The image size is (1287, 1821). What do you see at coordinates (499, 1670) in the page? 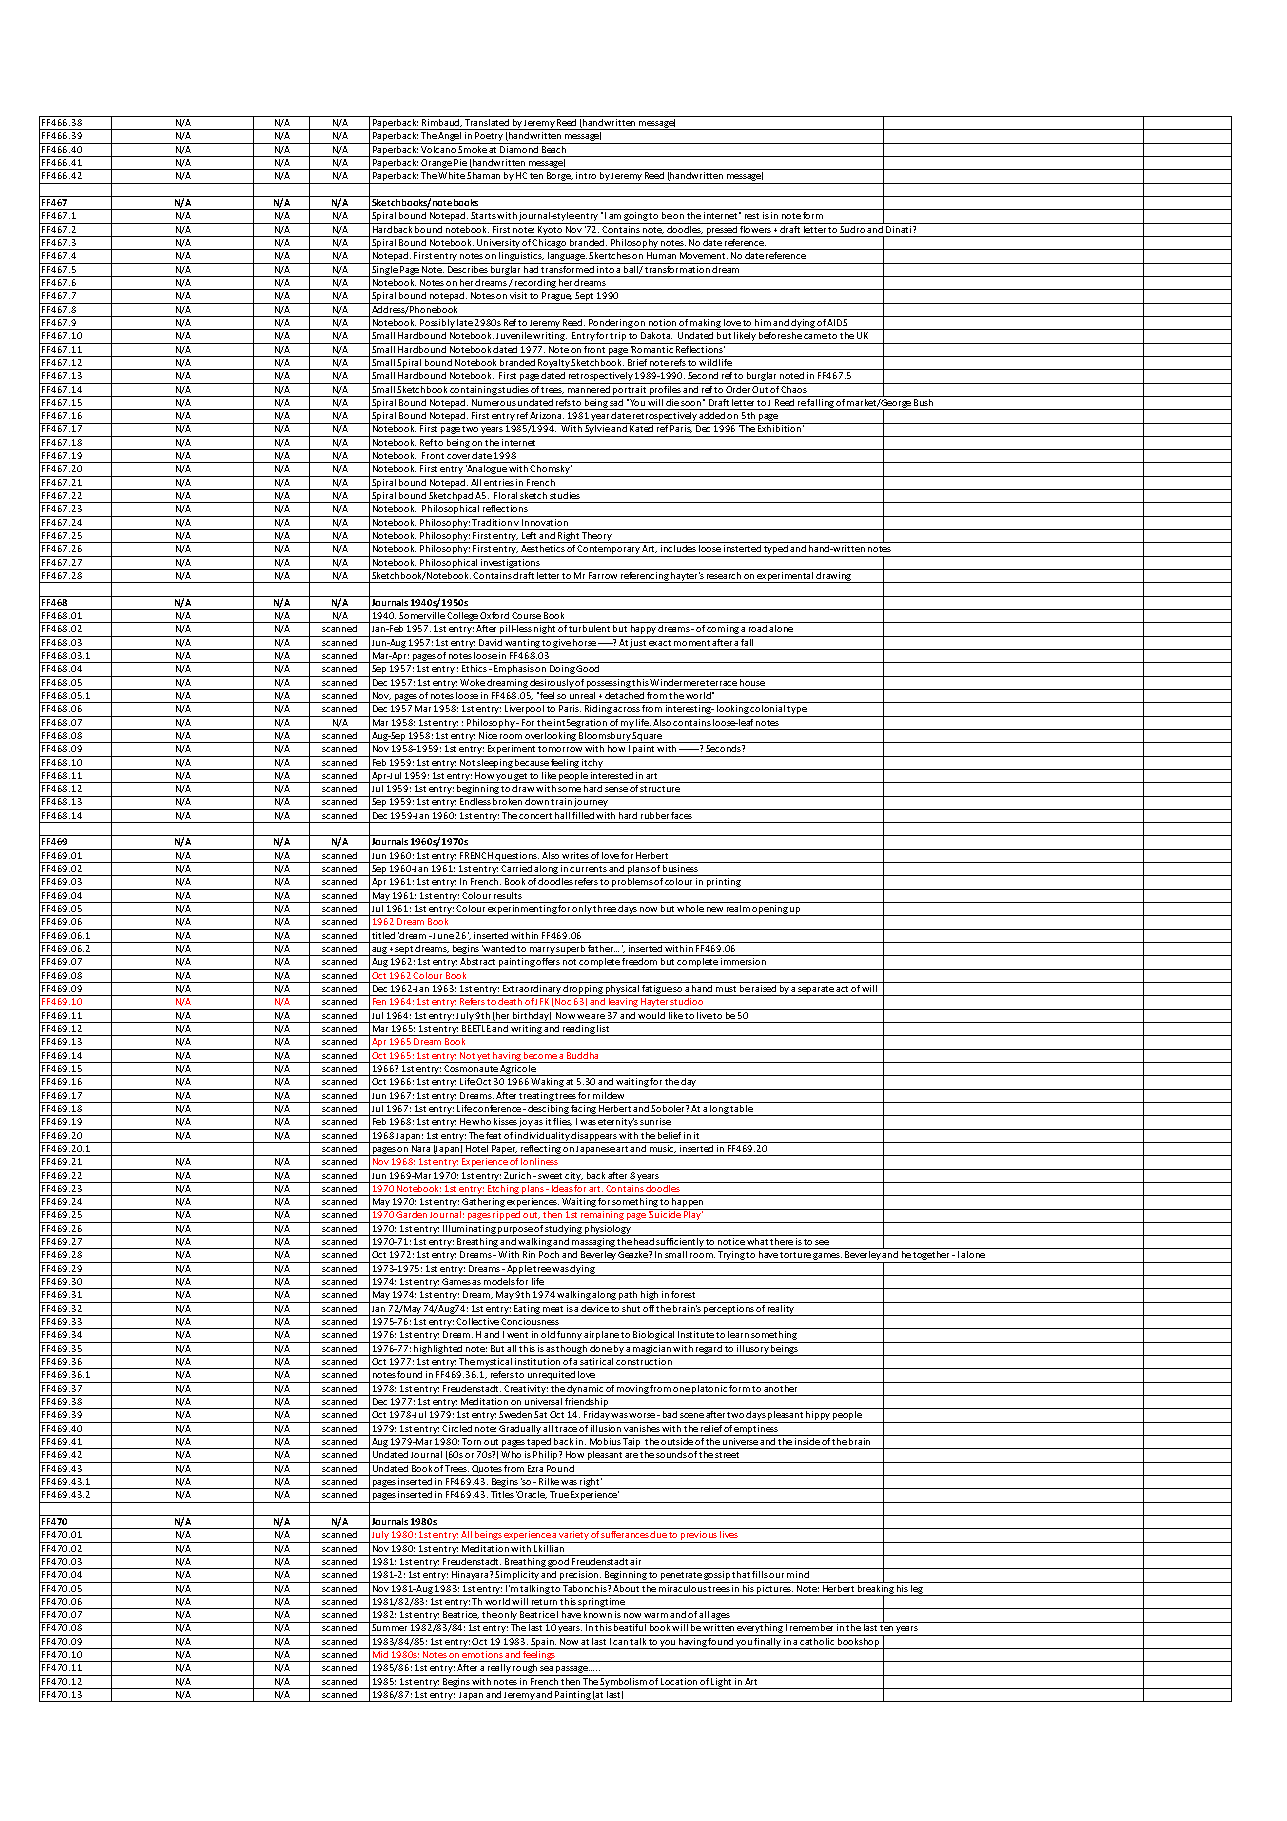
I see `really` at bounding box center [499, 1670].
